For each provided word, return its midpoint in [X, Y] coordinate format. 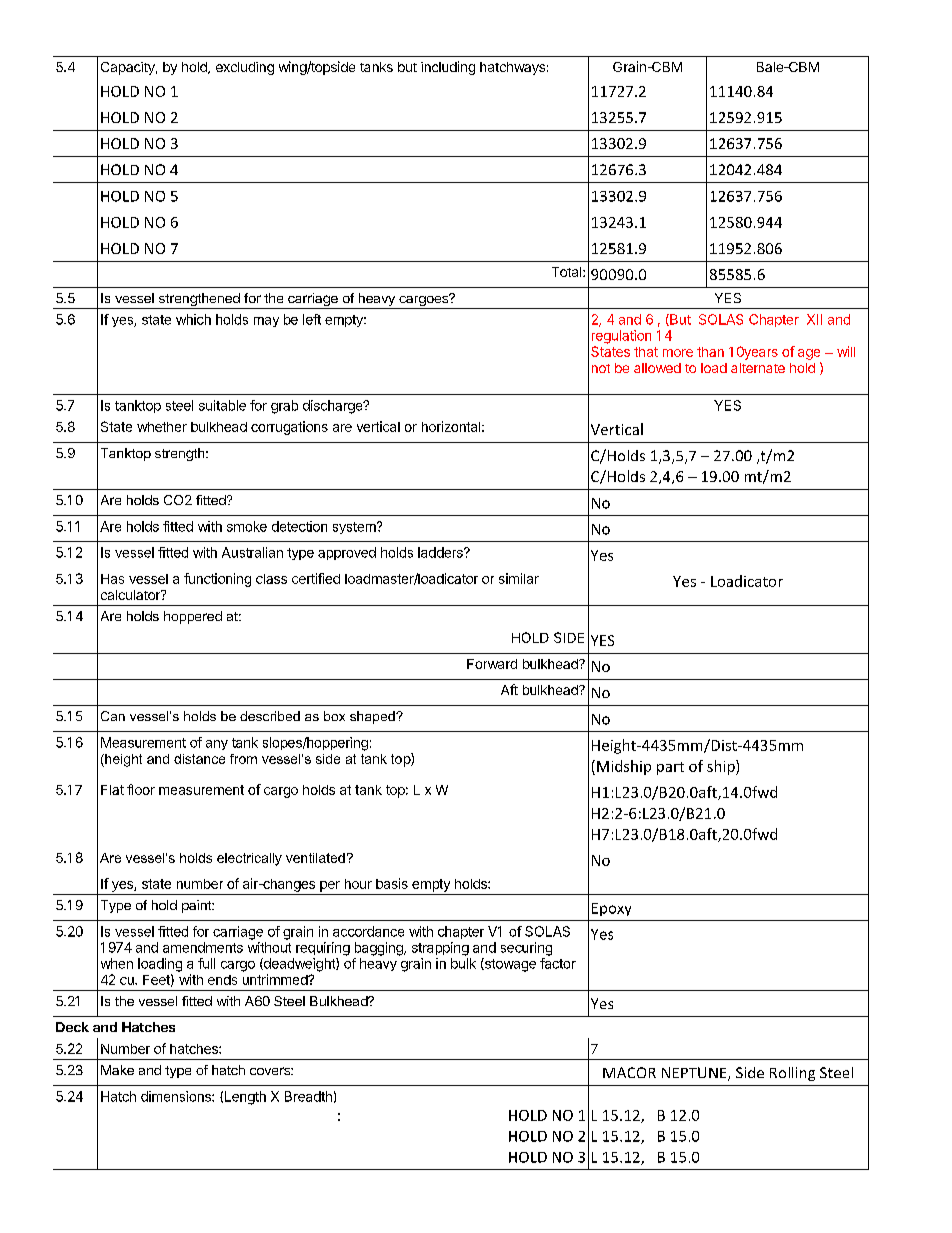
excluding [245, 68]
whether [162, 427]
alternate [758, 368]
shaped [373, 717]
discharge [334, 407]
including [448, 68]
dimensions [177, 1096]
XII [814, 319]
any [217, 745]
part [670, 768]
